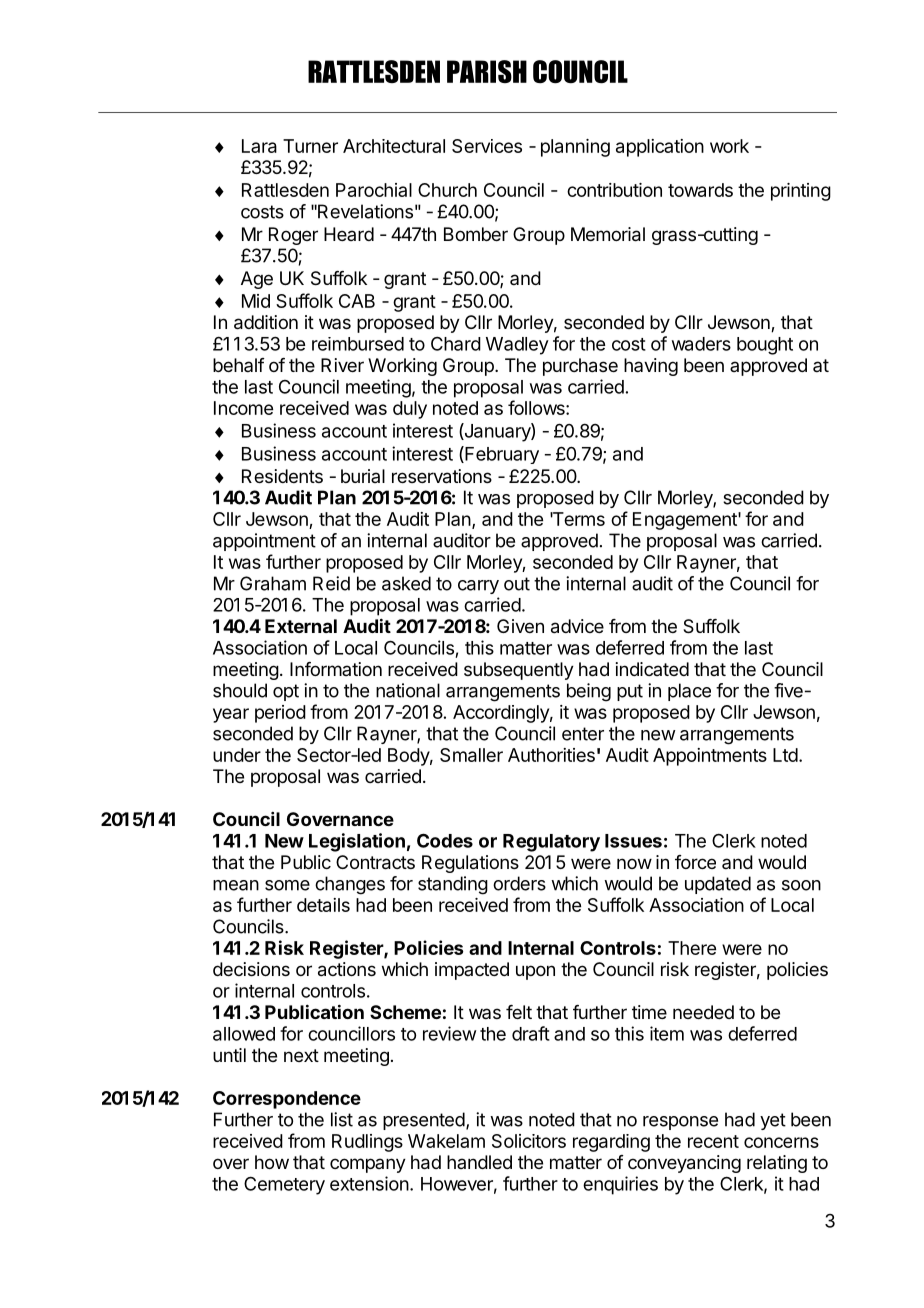 Image resolution: width=924 pixels, height=1308 pixels. I want to click on Turner, so click(310, 146).
